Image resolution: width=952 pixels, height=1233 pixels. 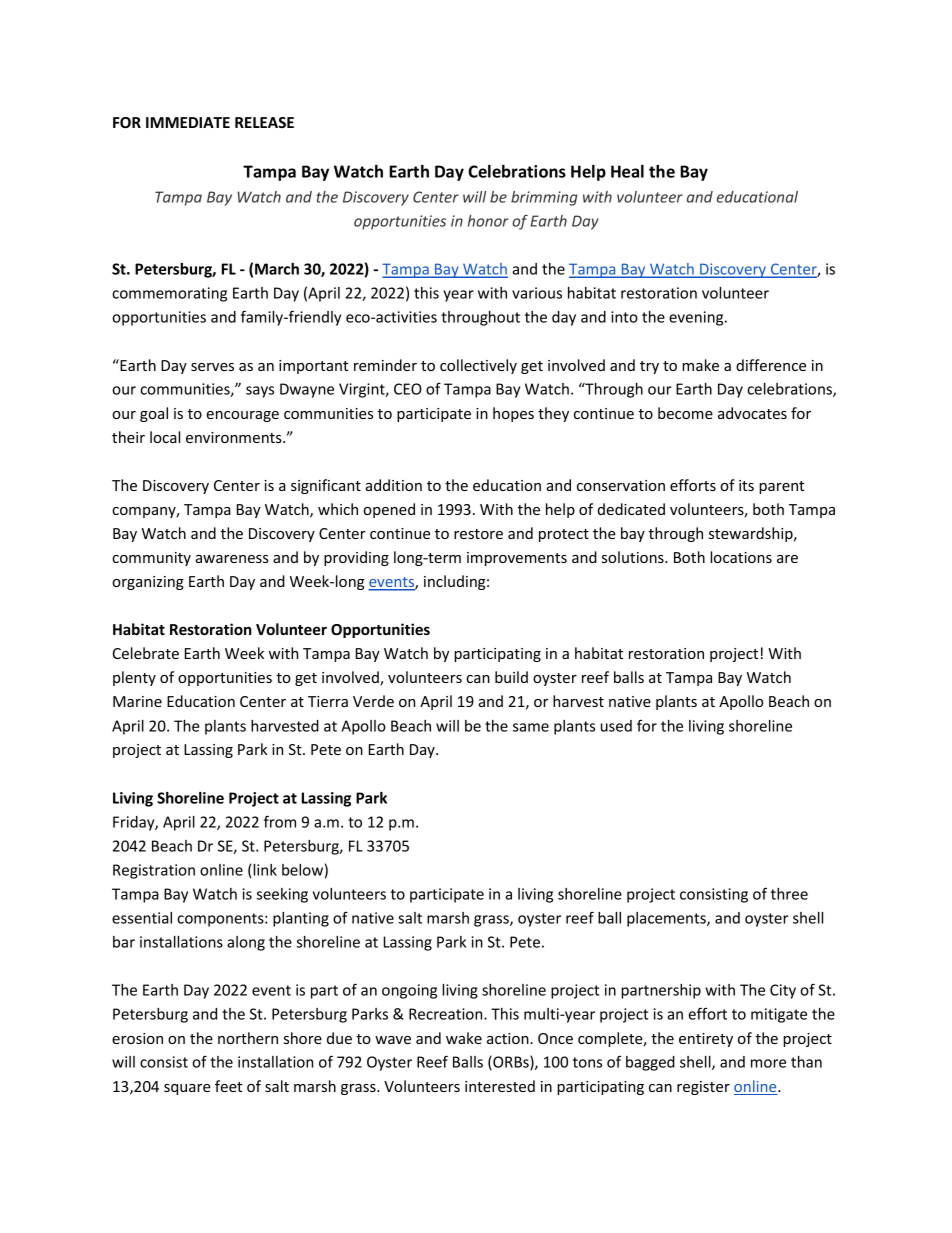 I want to click on honor, so click(x=488, y=221).
